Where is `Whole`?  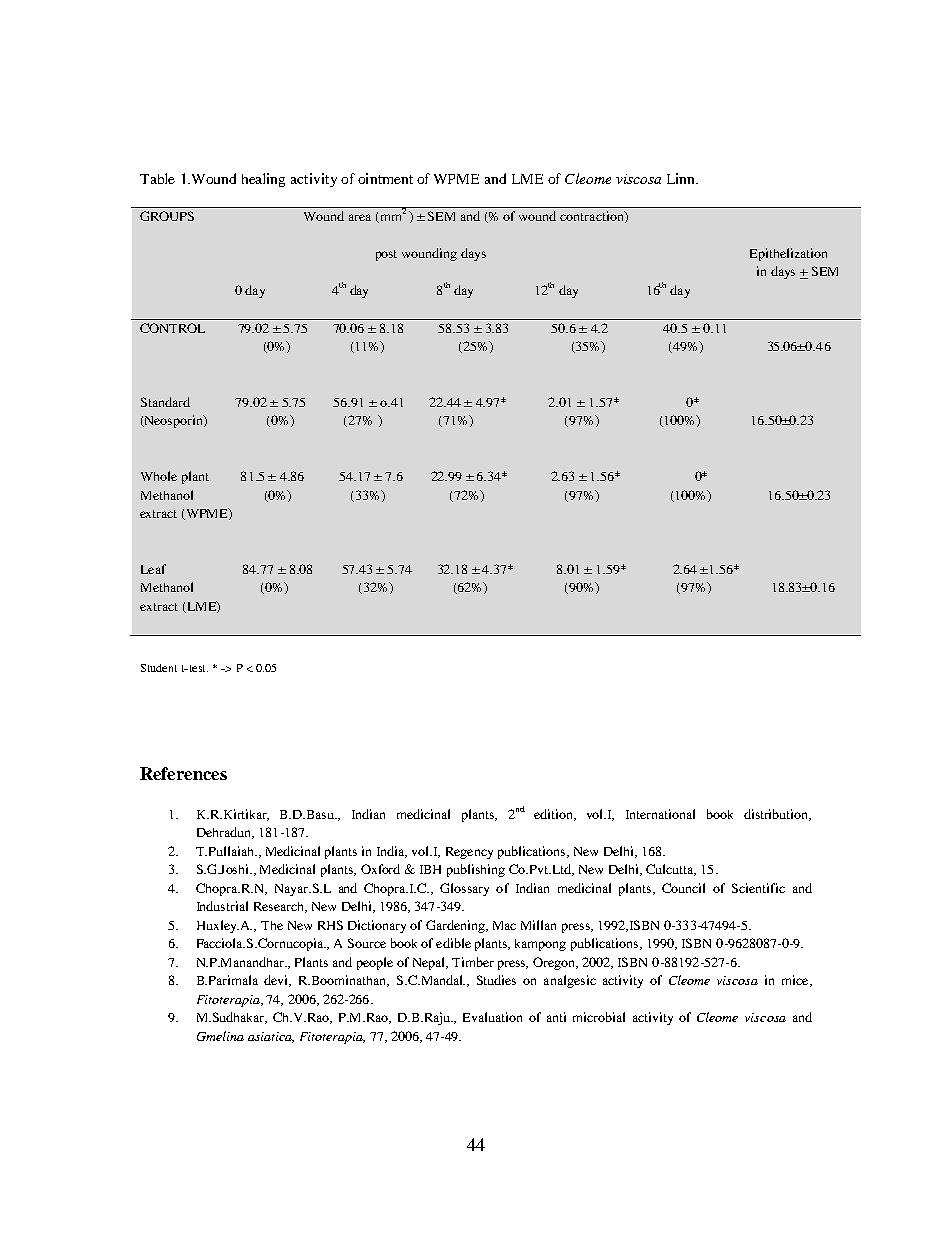 Whole is located at coordinates (159, 476).
